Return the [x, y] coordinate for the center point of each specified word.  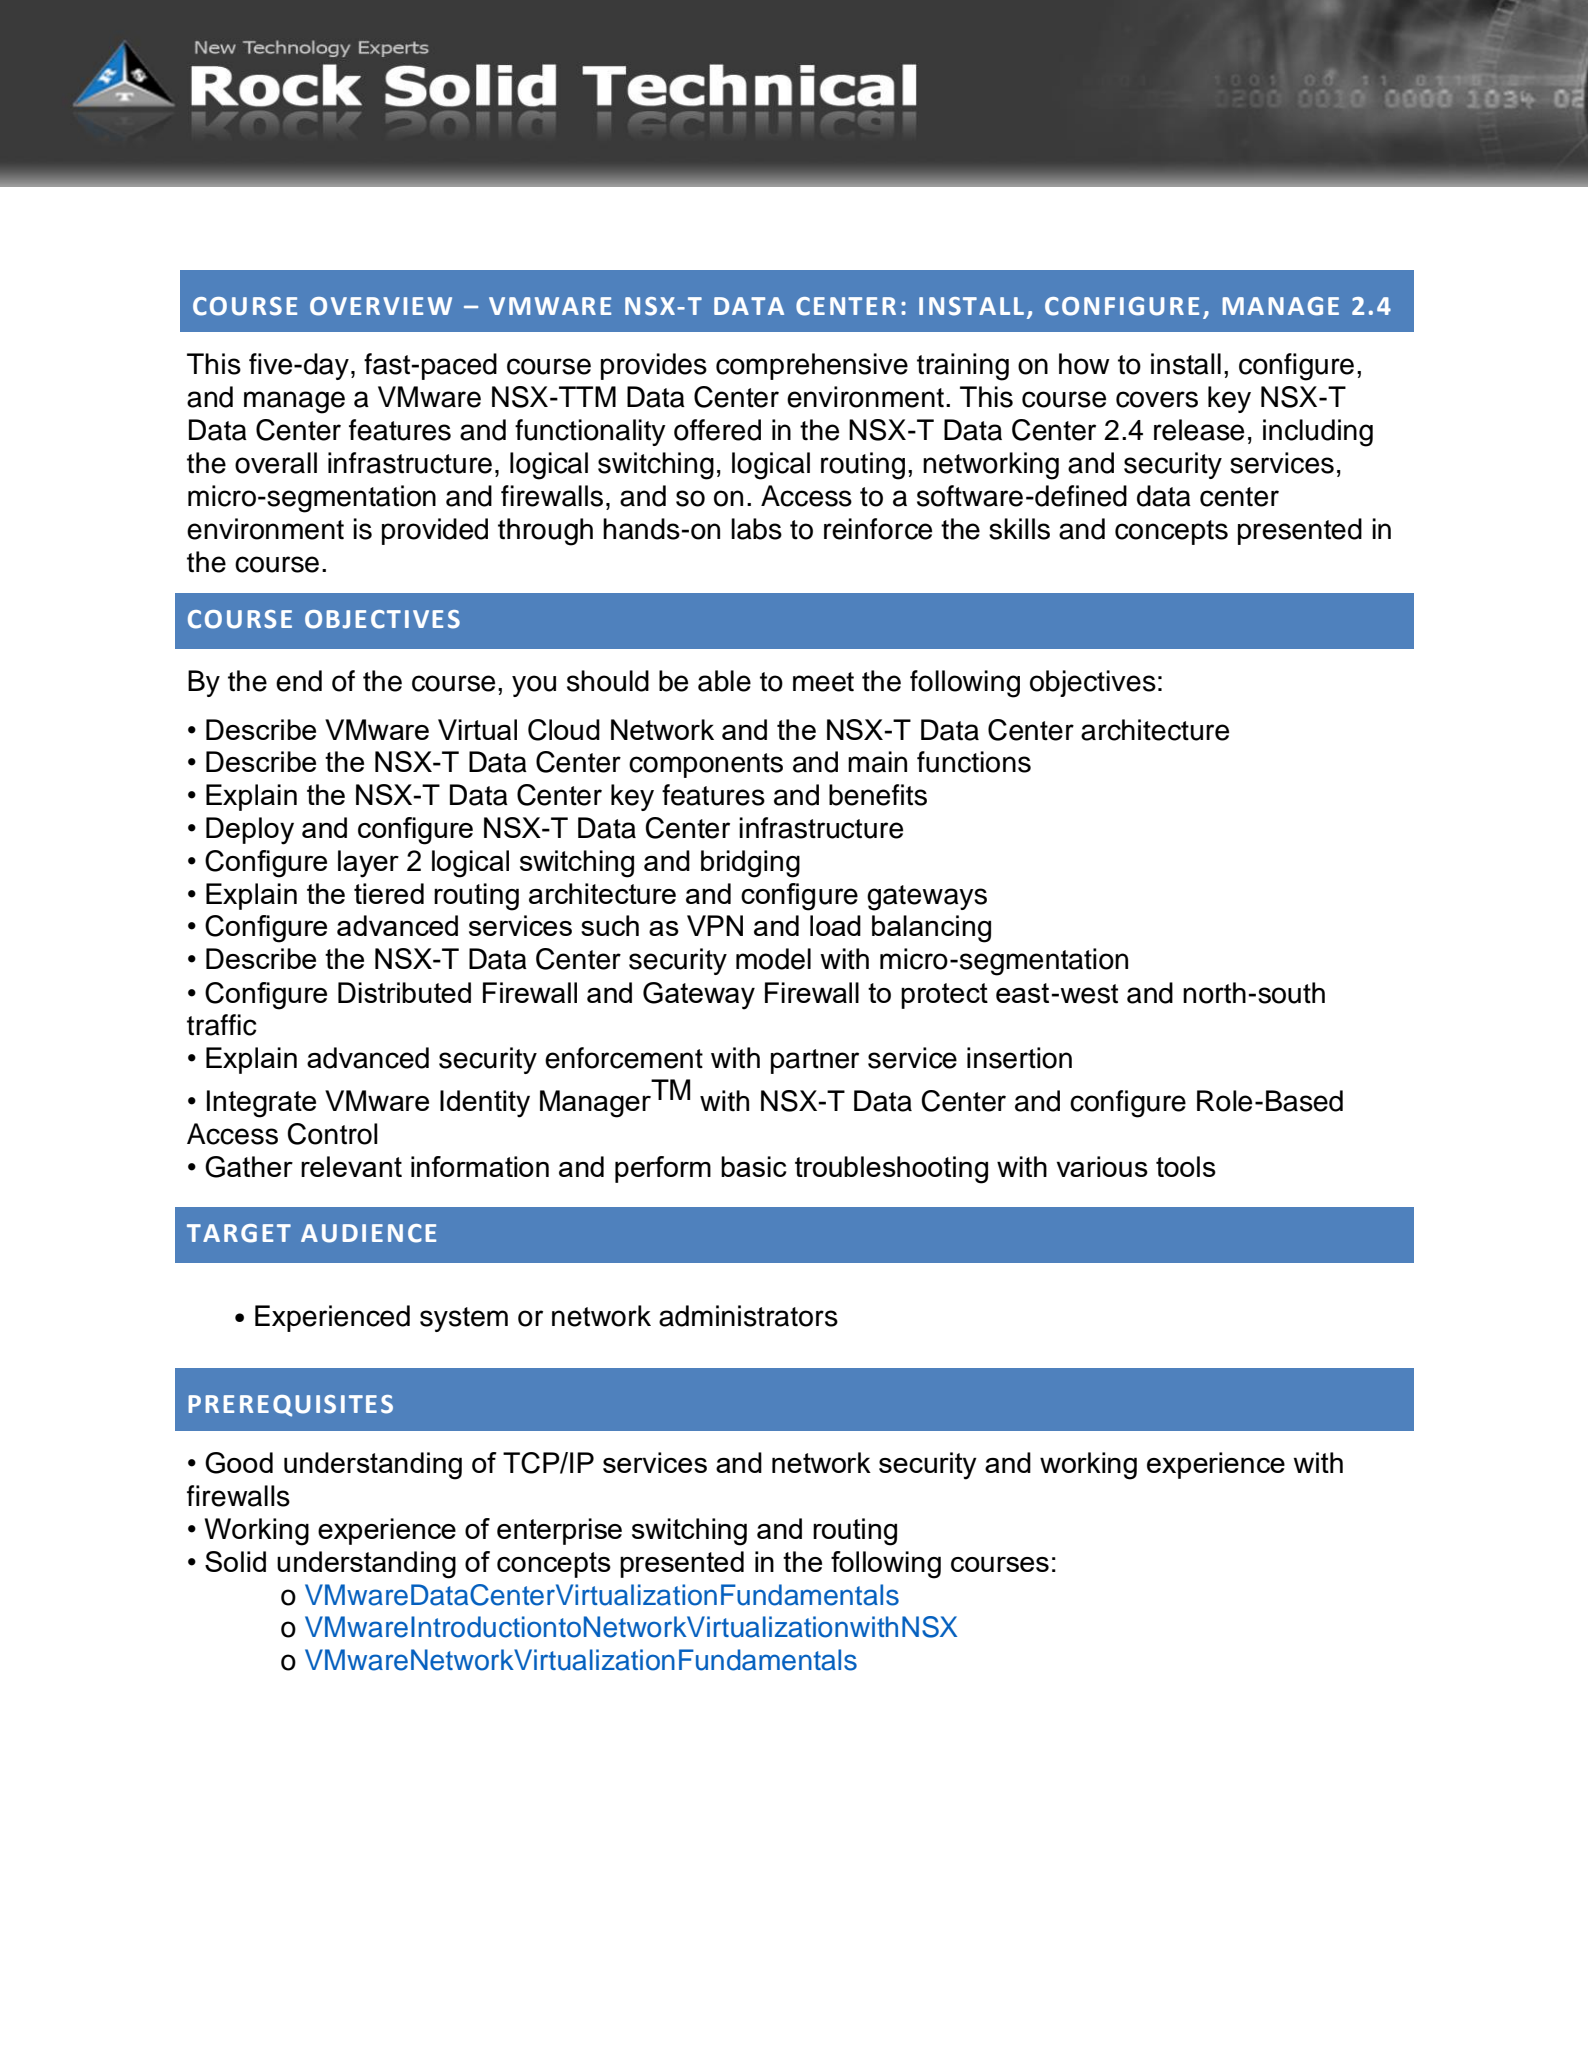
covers [1157, 399]
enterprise [559, 1531]
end [299, 681]
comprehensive [812, 366]
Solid [235, 1561]
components [706, 765]
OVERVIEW [381, 306]
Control [332, 1134]
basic [754, 1166]
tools [1186, 1166]
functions [974, 762]
